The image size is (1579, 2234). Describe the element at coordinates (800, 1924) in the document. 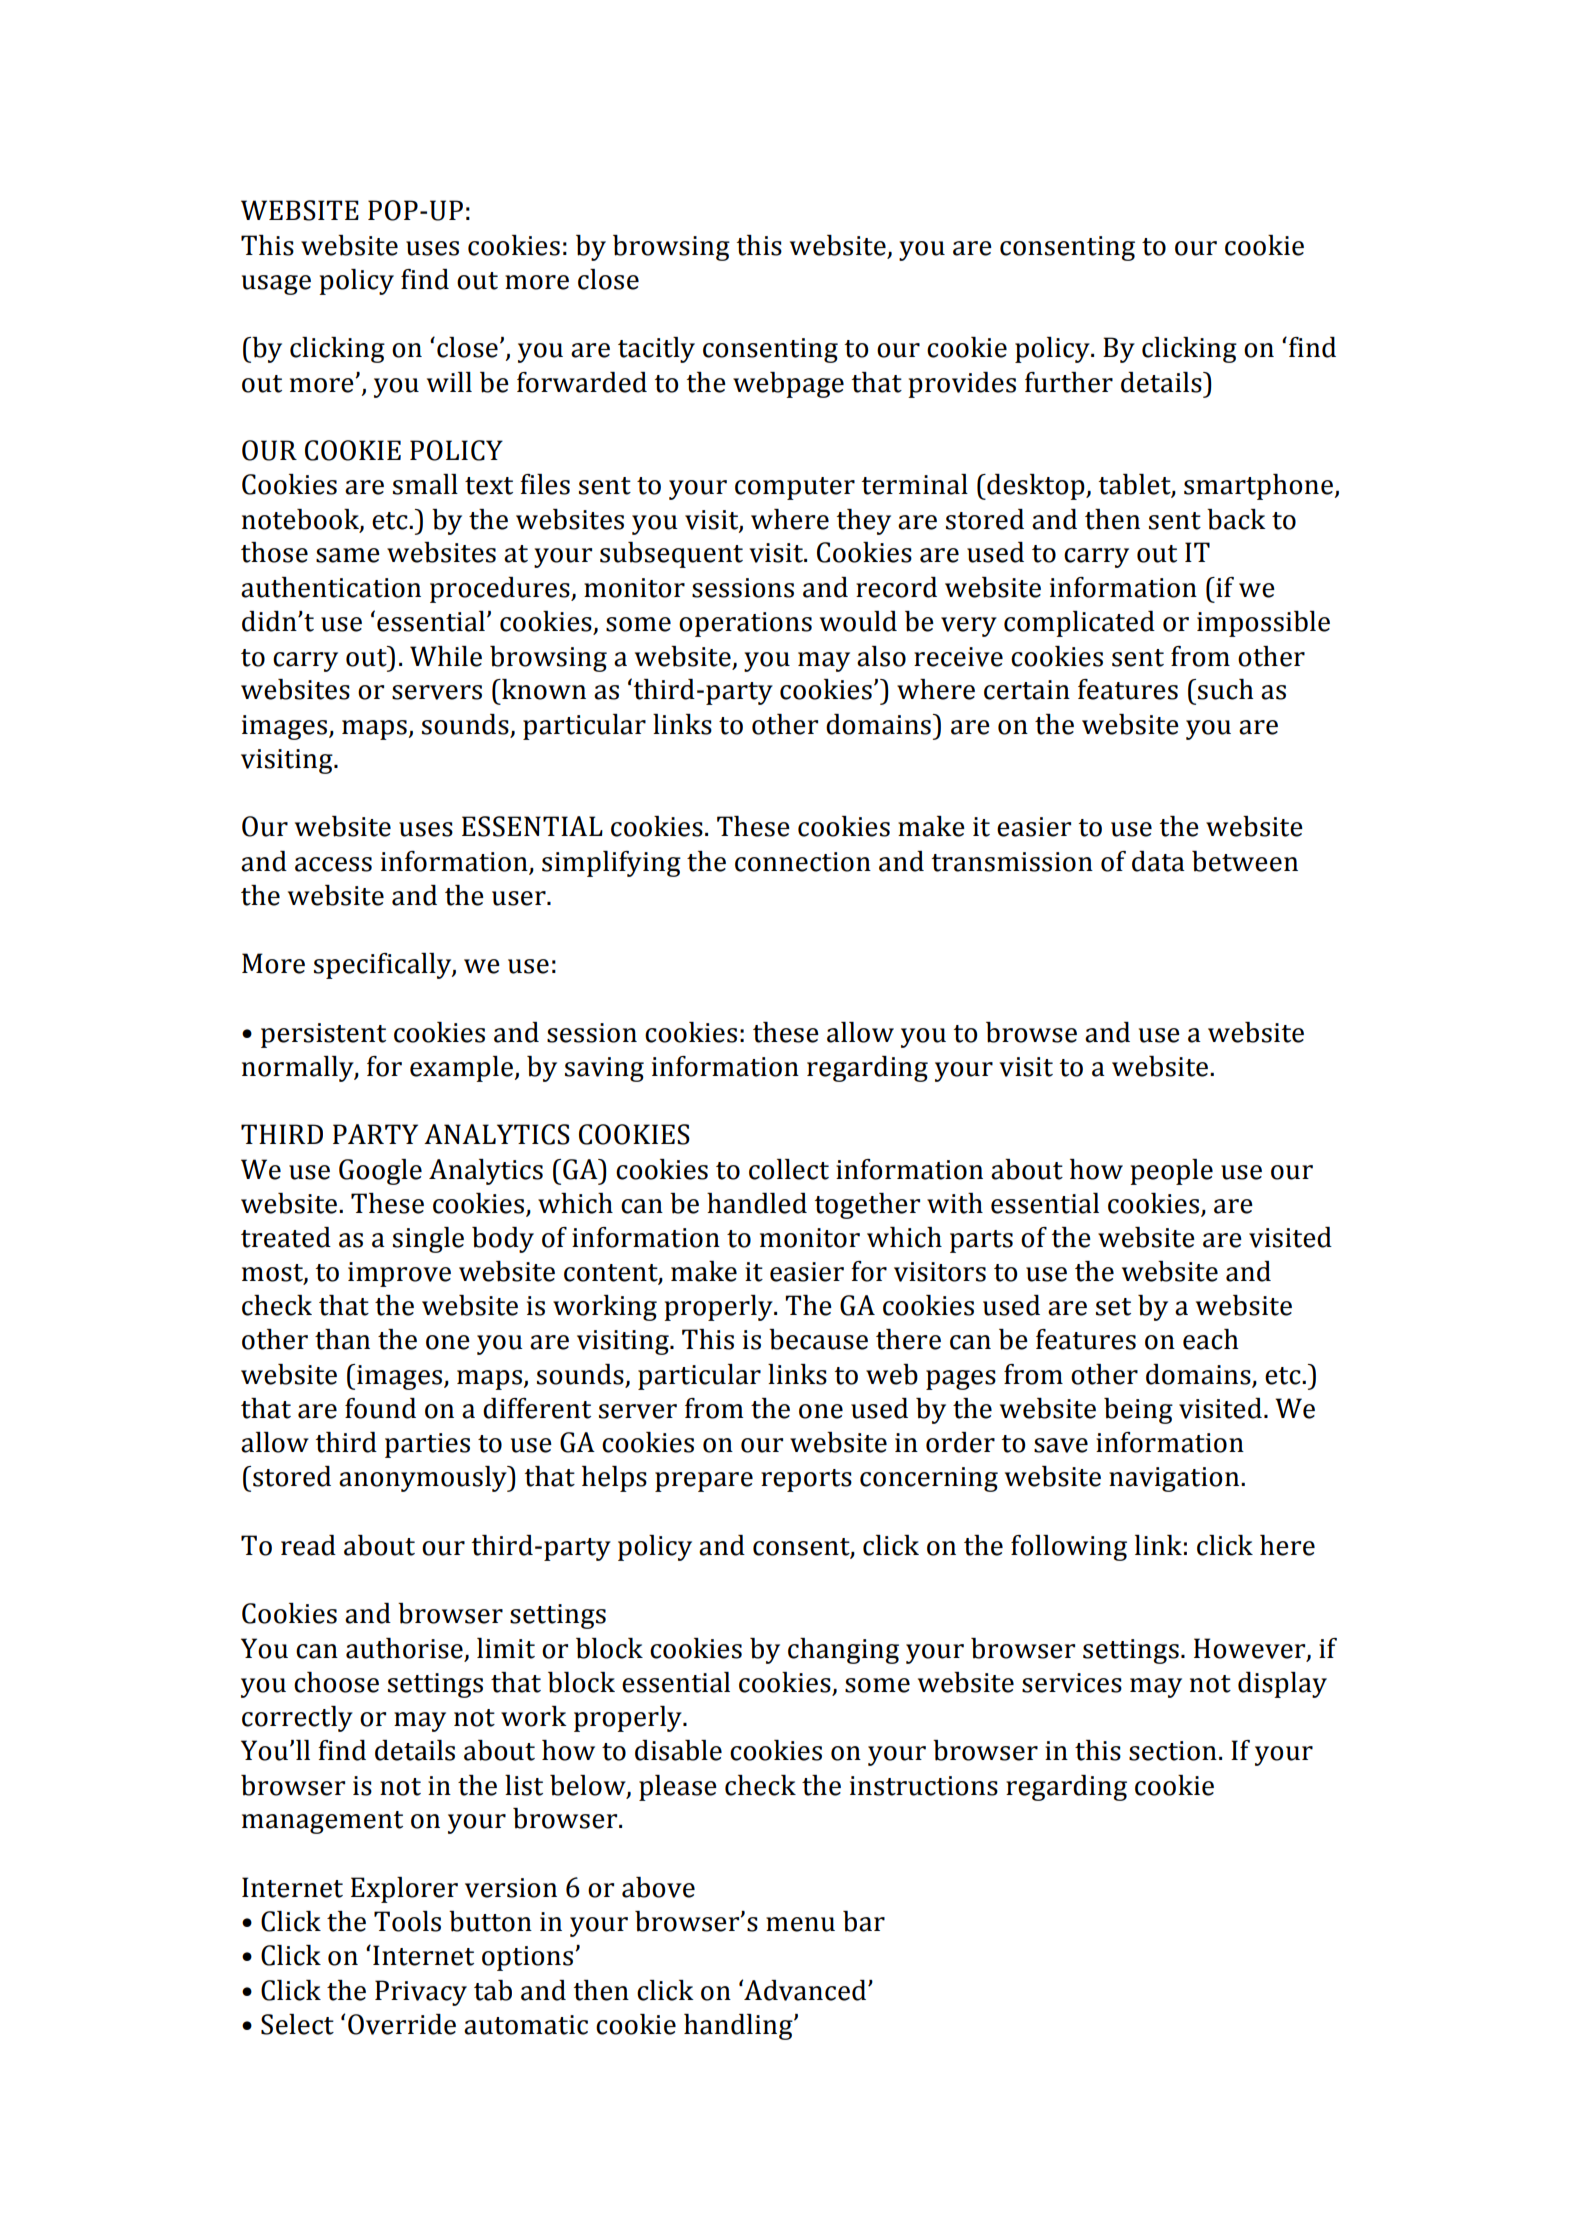

I see `menu` at that location.
